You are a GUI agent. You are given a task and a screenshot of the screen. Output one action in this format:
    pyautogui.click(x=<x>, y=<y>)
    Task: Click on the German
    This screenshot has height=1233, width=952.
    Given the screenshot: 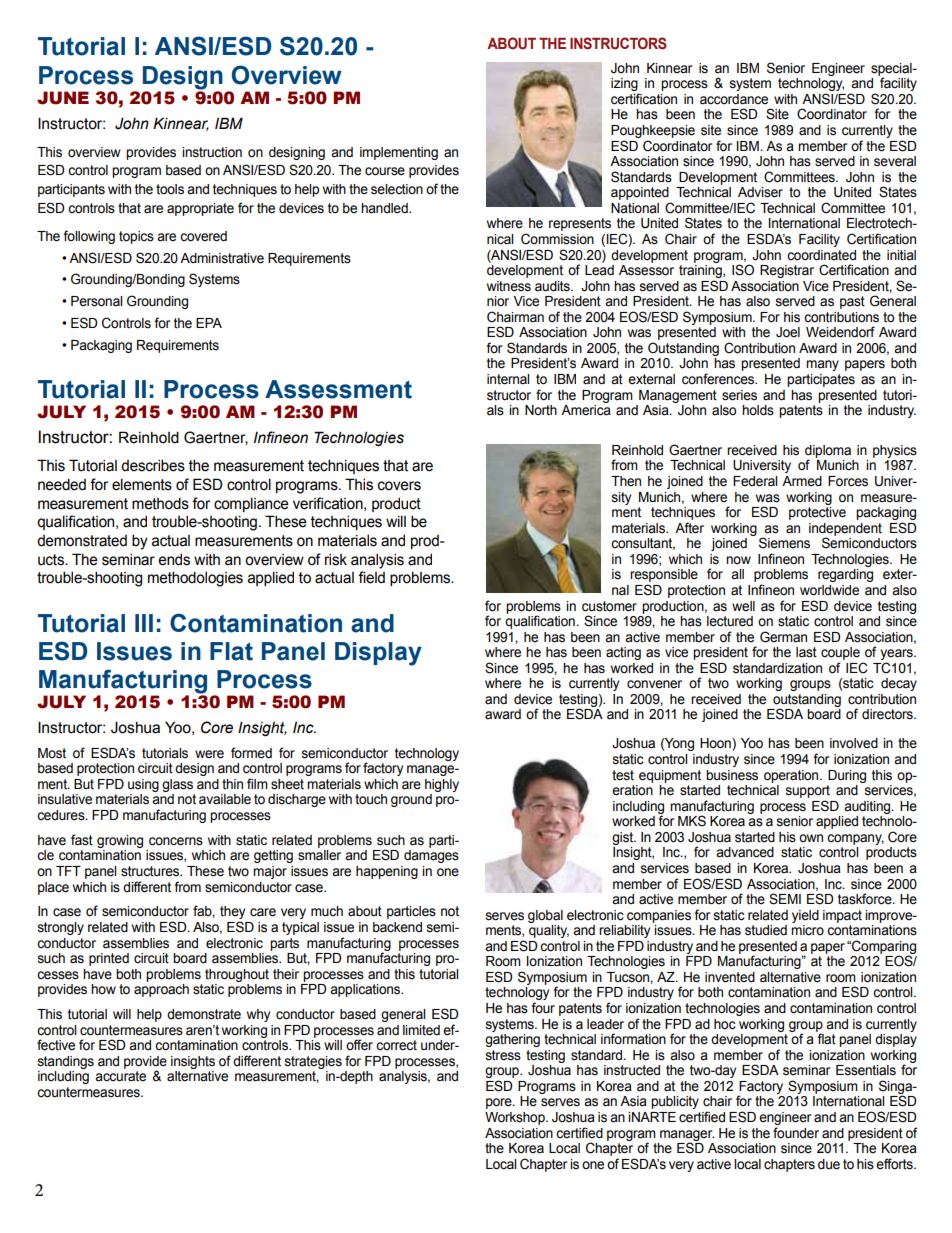 What is the action you would take?
    pyautogui.click(x=783, y=637)
